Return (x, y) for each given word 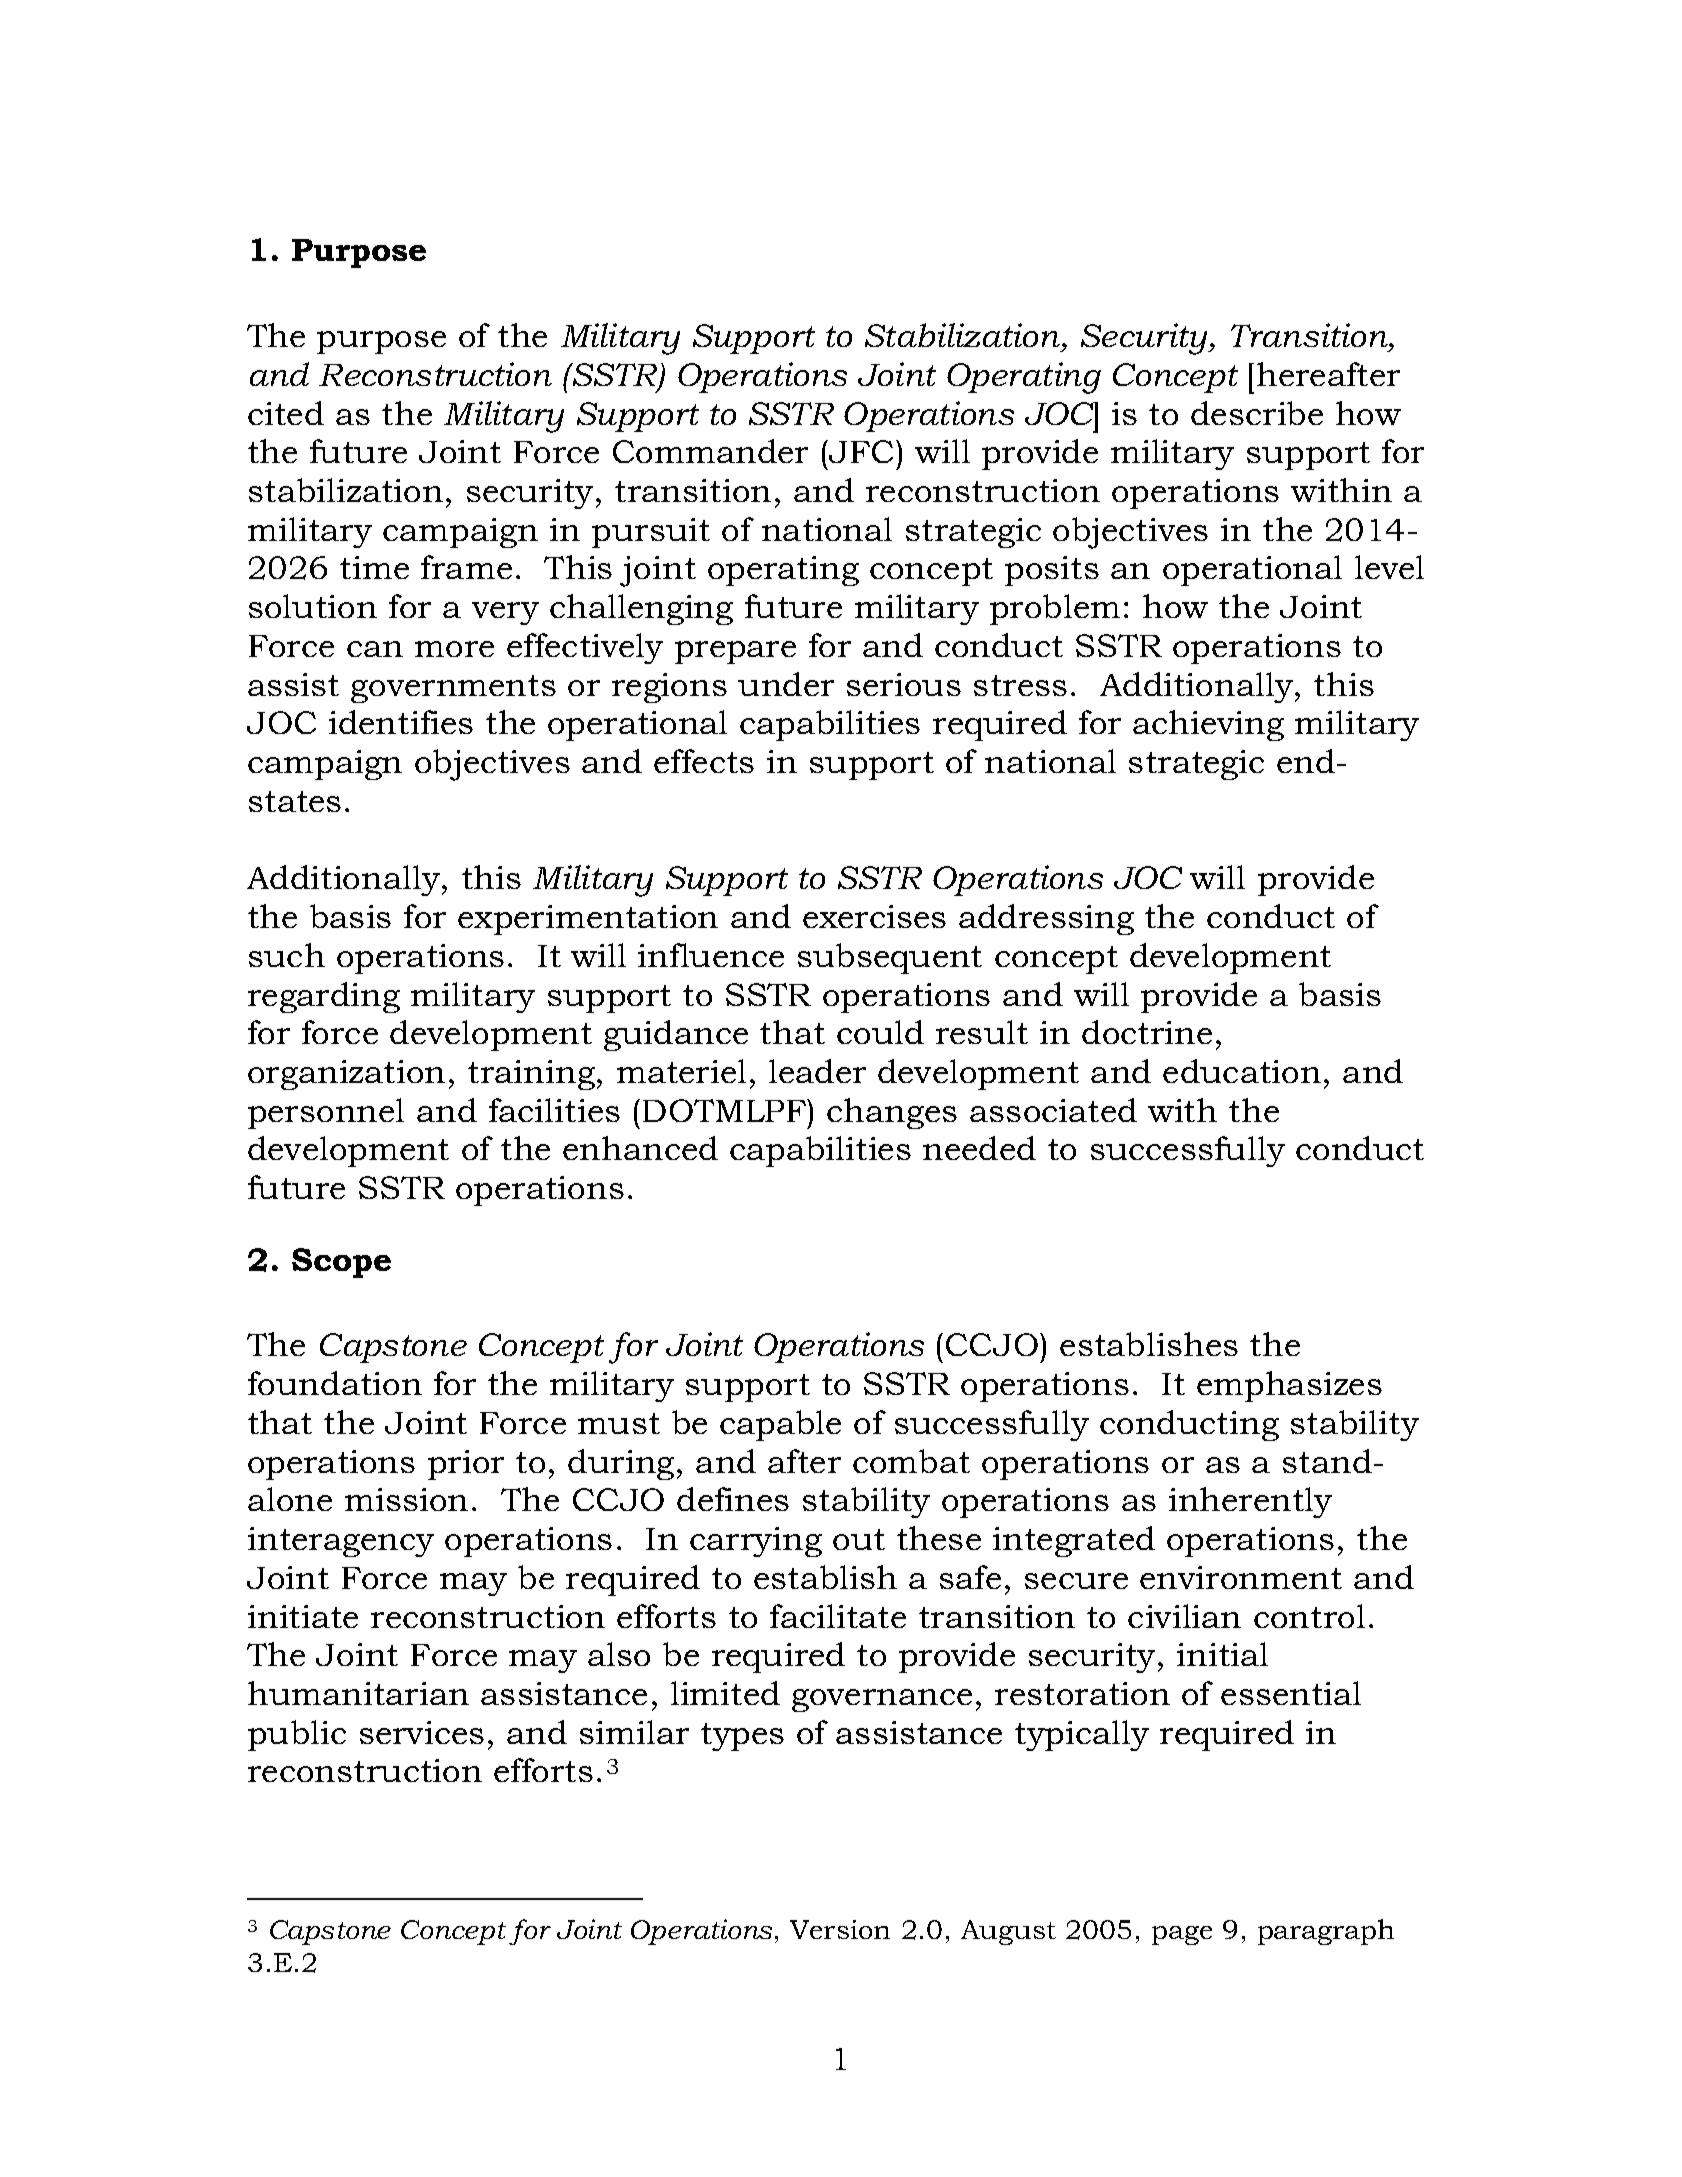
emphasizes (1289, 1386)
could (880, 1032)
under (786, 684)
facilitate (838, 1616)
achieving (1208, 725)
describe (1257, 413)
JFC (860, 451)
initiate (303, 1616)
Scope (341, 1263)
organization (346, 1075)
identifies (401, 722)
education (1242, 1071)
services (422, 1732)
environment (1241, 1577)
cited (286, 413)
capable (780, 1425)
